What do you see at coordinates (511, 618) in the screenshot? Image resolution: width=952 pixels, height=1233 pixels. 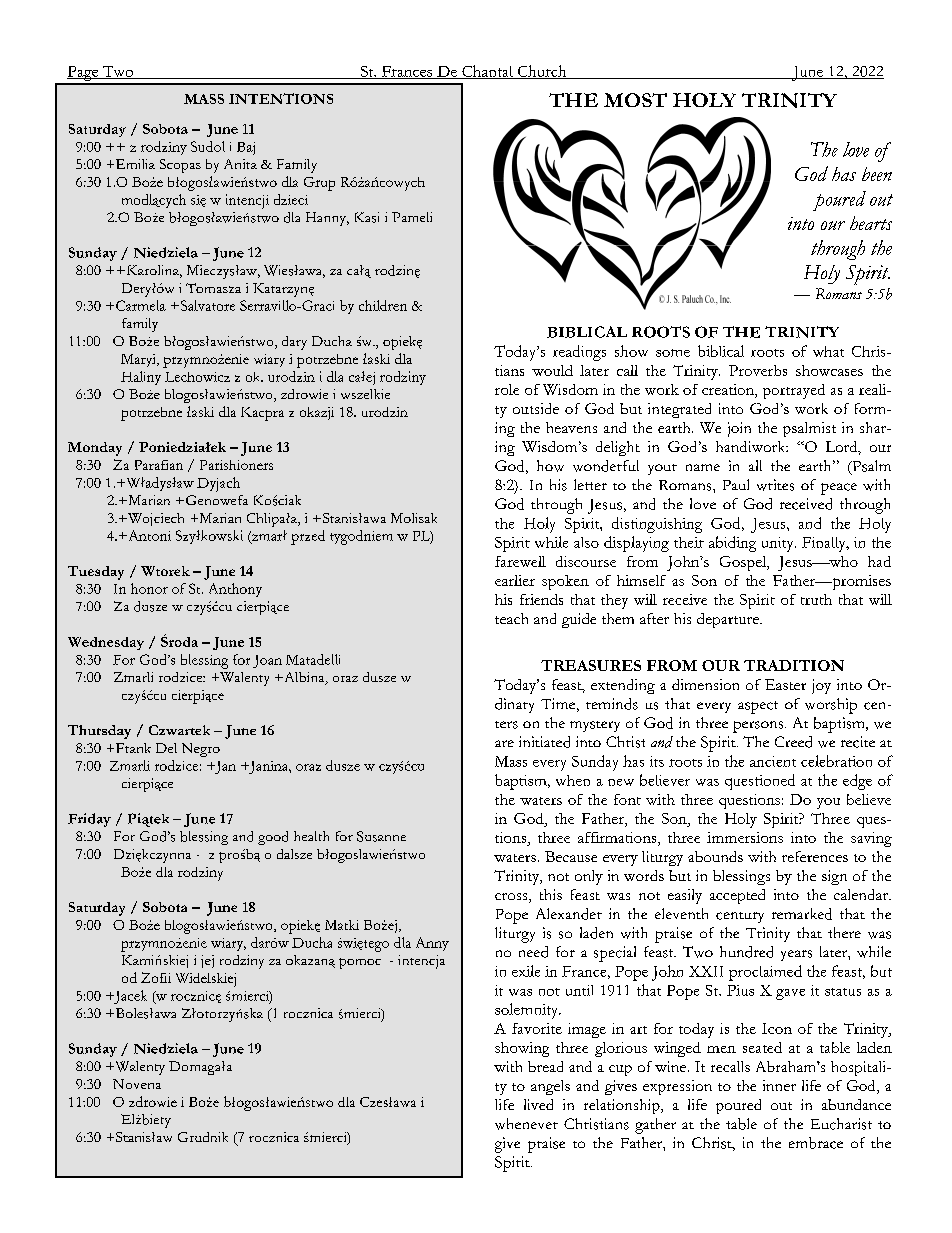 I see `teach` at bounding box center [511, 618].
